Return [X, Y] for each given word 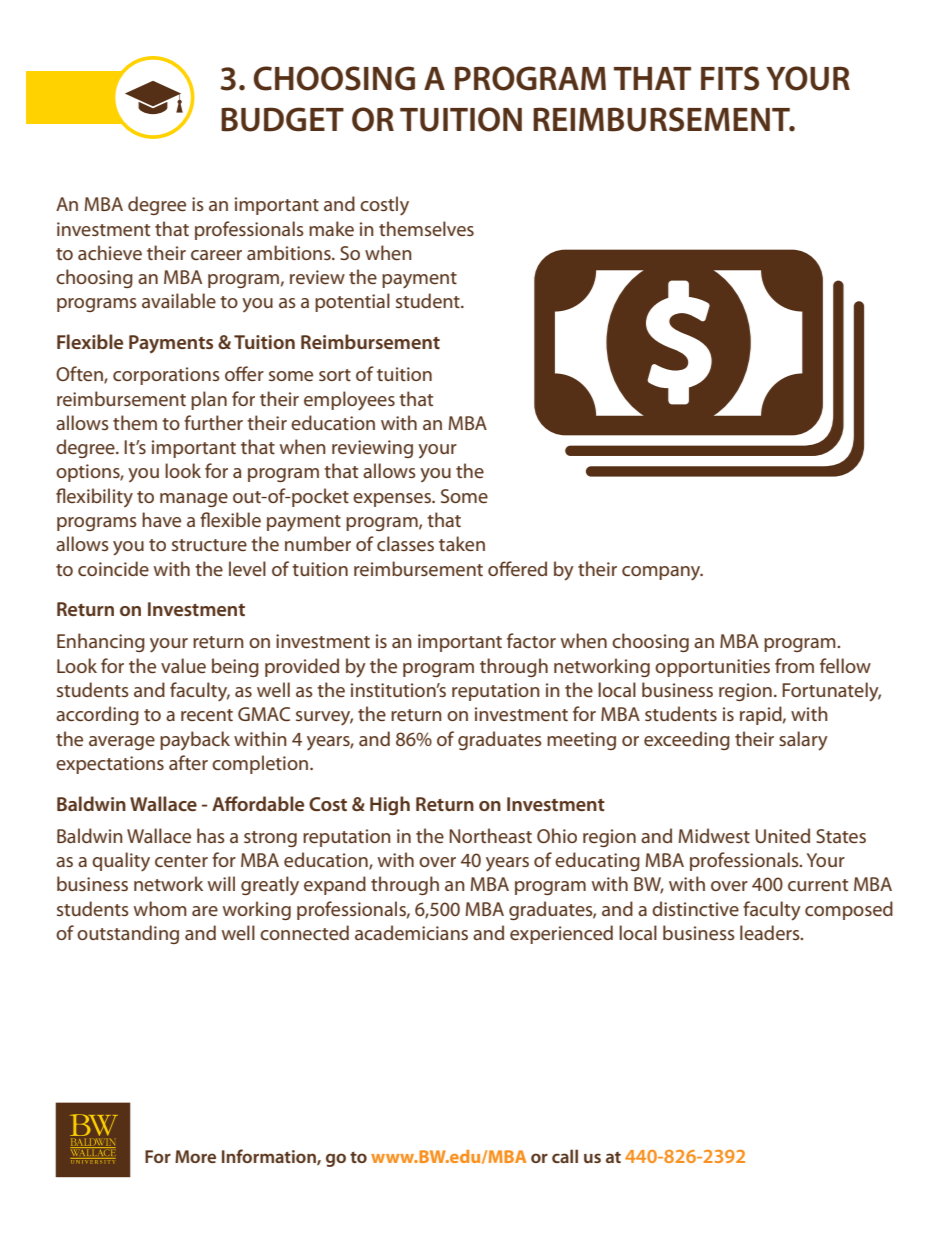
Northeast [490, 835]
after [188, 762]
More [195, 1156]
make [331, 228]
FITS [730, 78]
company [662, 573]
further [213, 422]
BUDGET [282, 119]
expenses [393, 500]
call [565, 1156]
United [782, 835]
